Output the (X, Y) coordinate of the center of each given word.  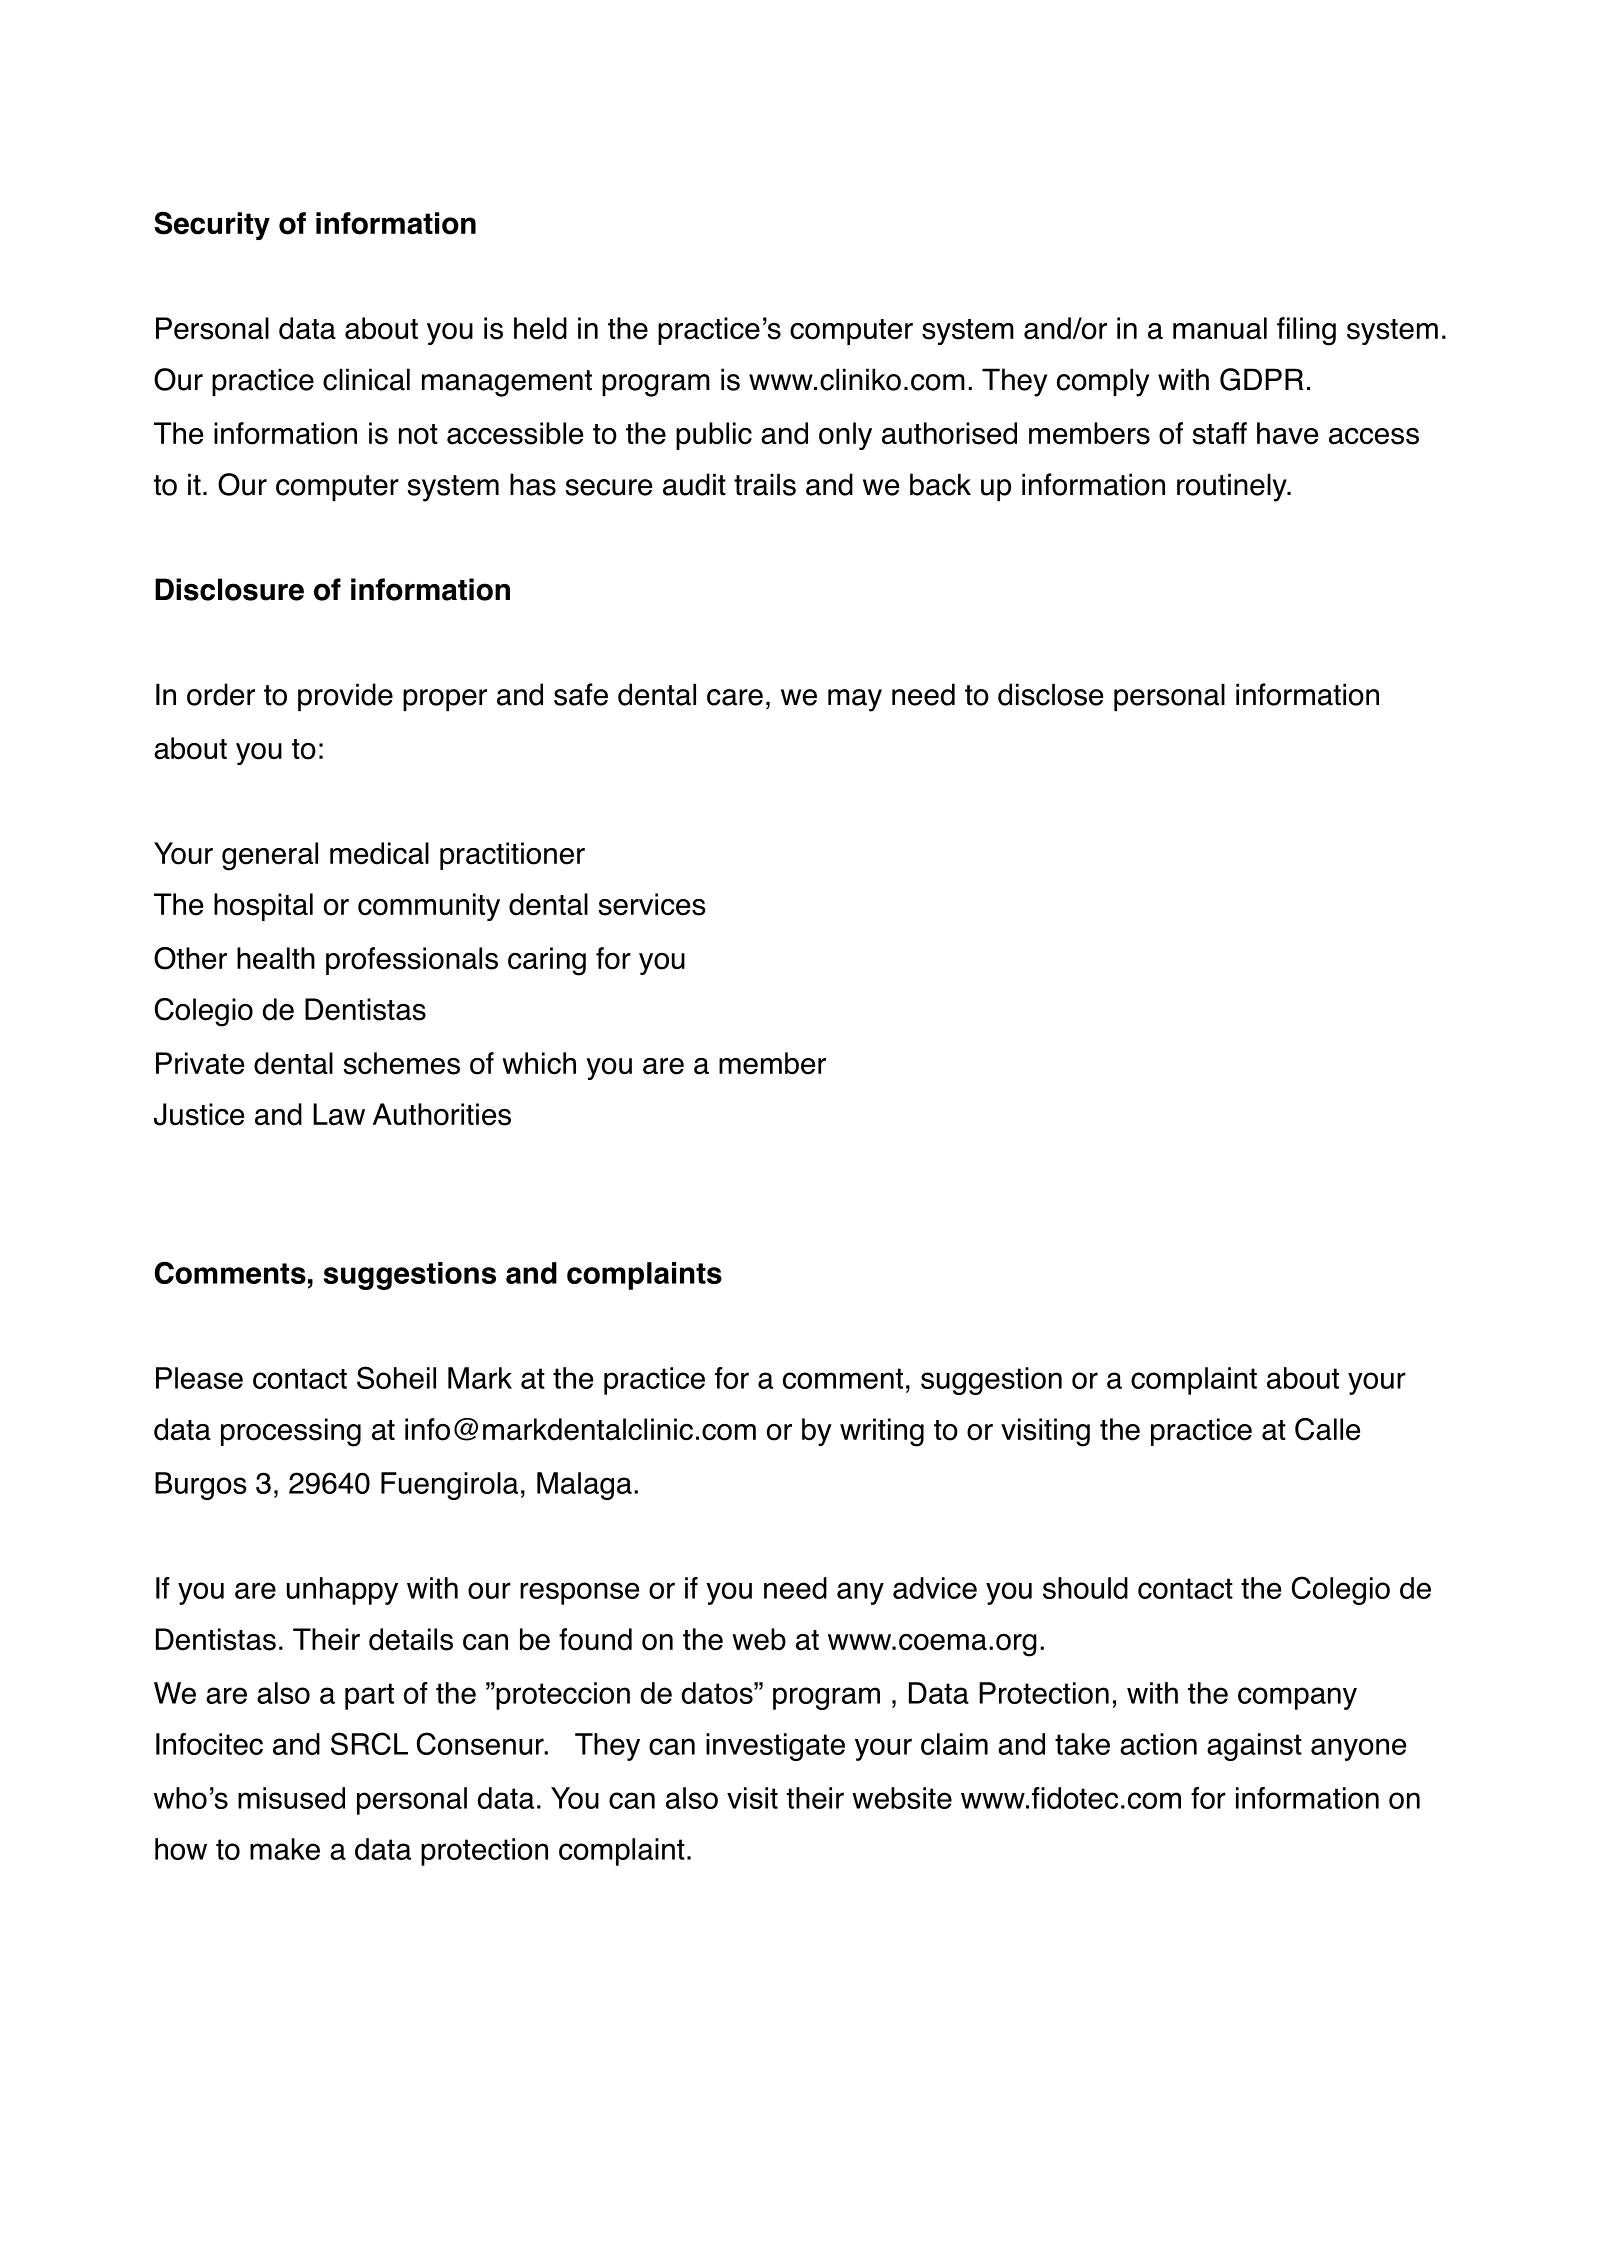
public (714, 436)
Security (212, 226)
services (652, 904)
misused (291, 1798)
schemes (401, 1063)
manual (1220, 328)
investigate (775, 1747)
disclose (1050, 694)
